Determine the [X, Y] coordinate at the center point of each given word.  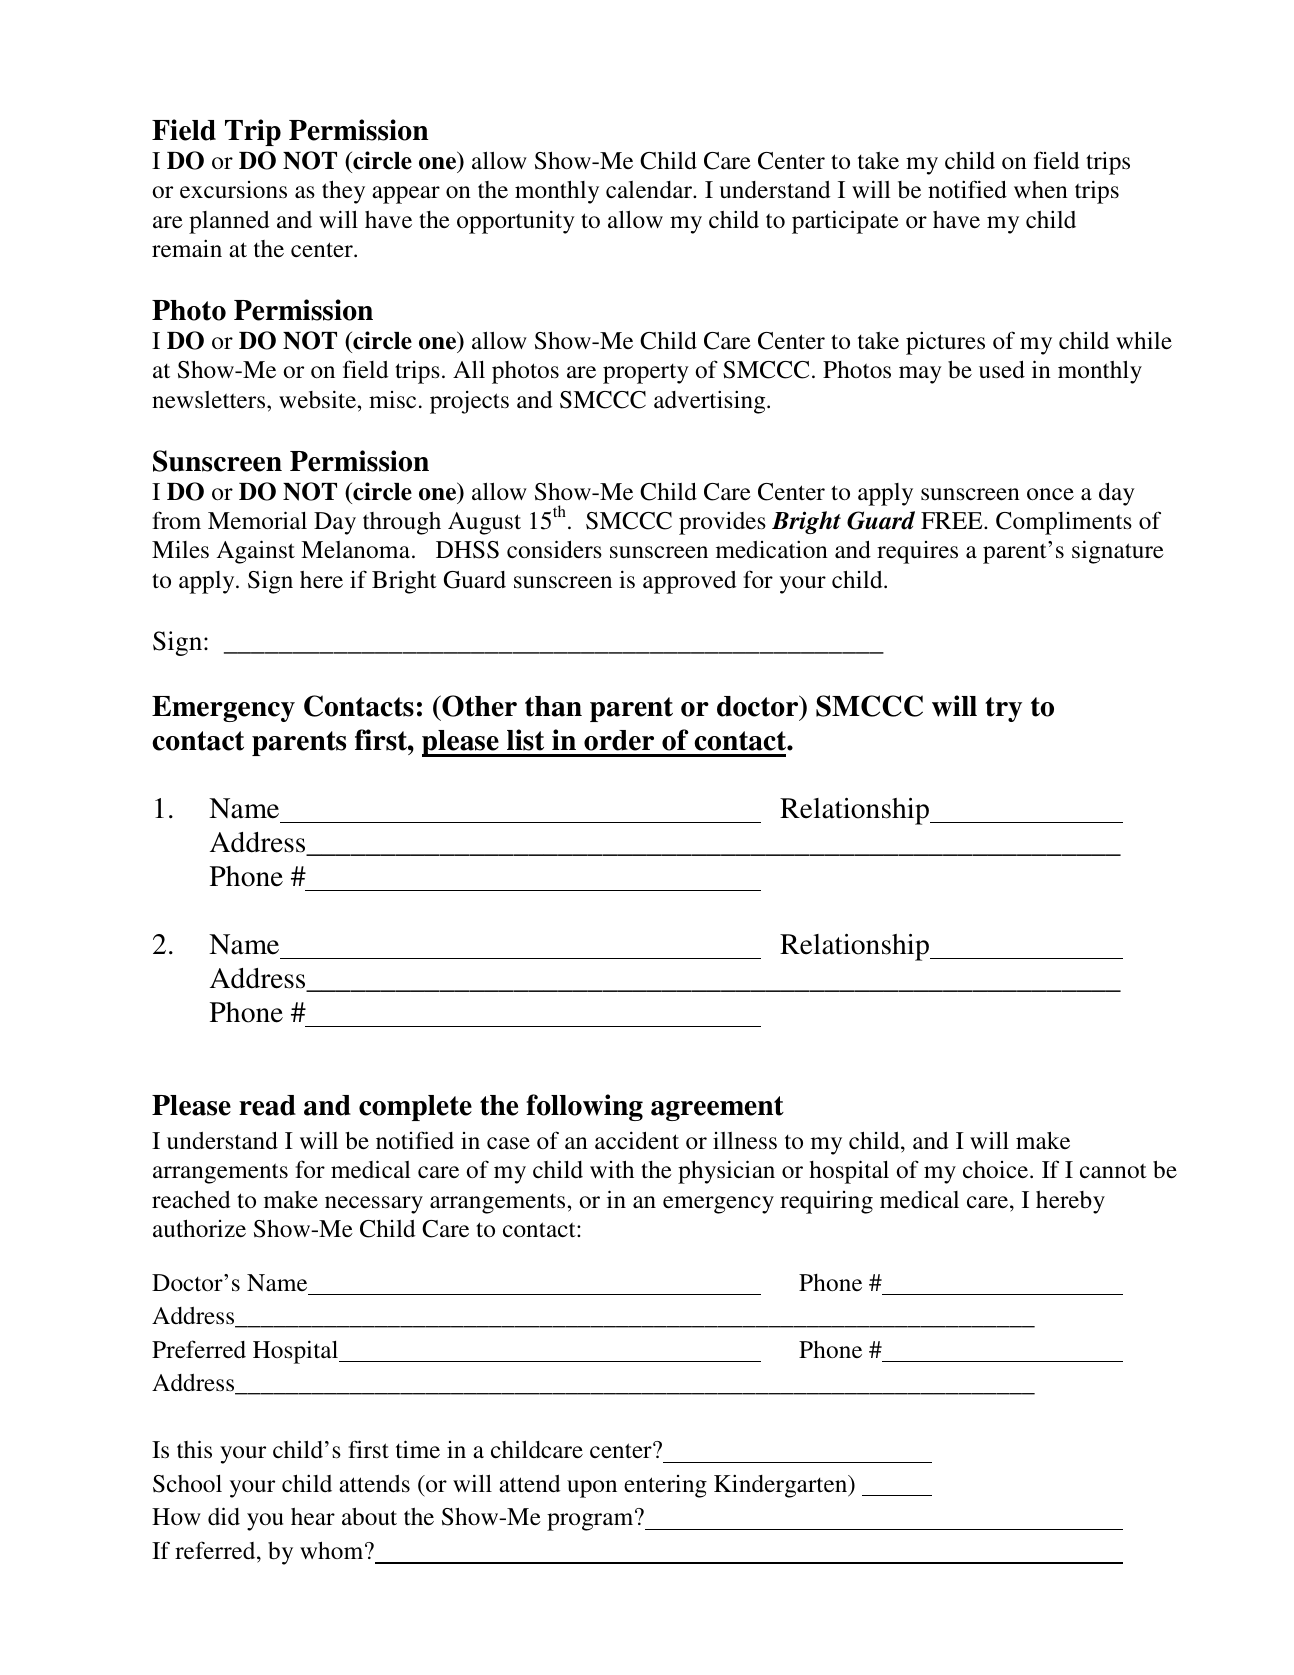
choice [997, 1170]
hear [313, 1516]
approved [690, 582]
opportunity [516, 222]
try [1003, 709]
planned [229, 222]
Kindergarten [782, 1486]
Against [256, 552]
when [1041, 190]
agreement [717, 1108]
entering [665, 1486]
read [267, 1105]
